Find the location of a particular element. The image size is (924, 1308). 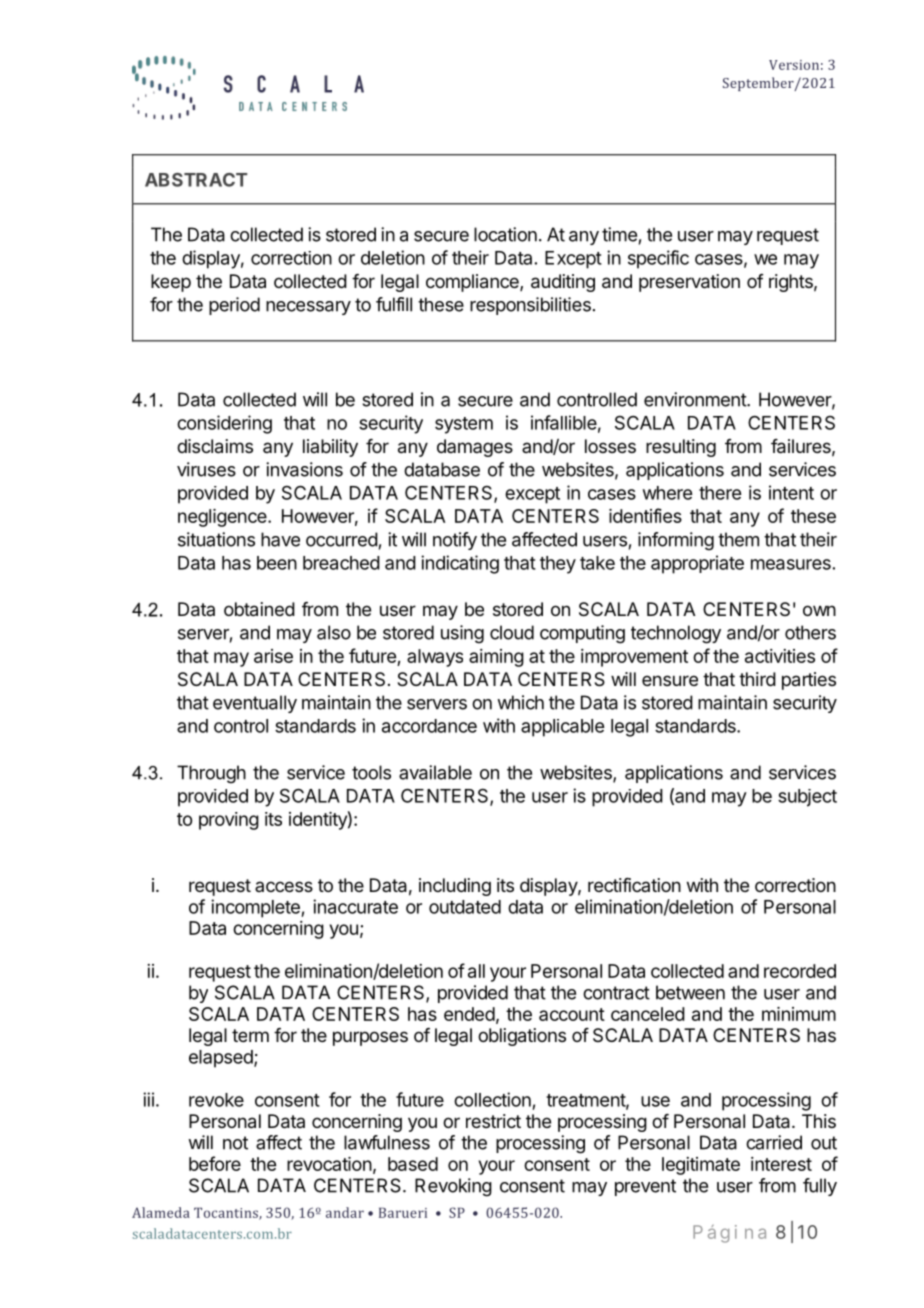

which is located at coordinates (520, 702).
